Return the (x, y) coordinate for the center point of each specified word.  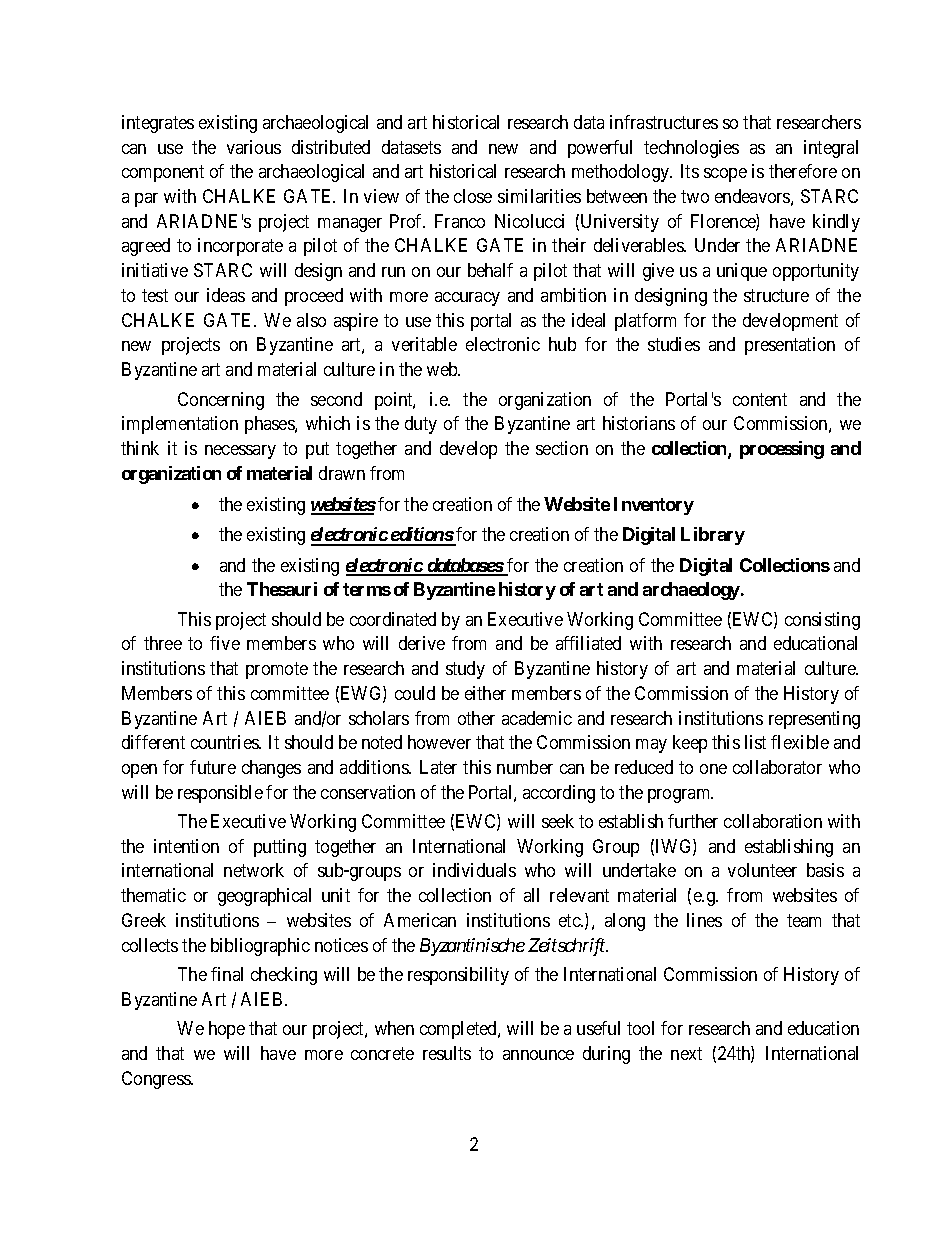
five (225, 643)
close (473, 196)
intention (186, 846)
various (254, 147)
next (686, 1053)
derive (422, 643)
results (447, 1053)
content (760, 399)
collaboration (773, 821)
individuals (474, 870)
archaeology (691, 591)
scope (725, 175)
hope (227, 1030)
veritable (424, 344)
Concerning (221, 401)
